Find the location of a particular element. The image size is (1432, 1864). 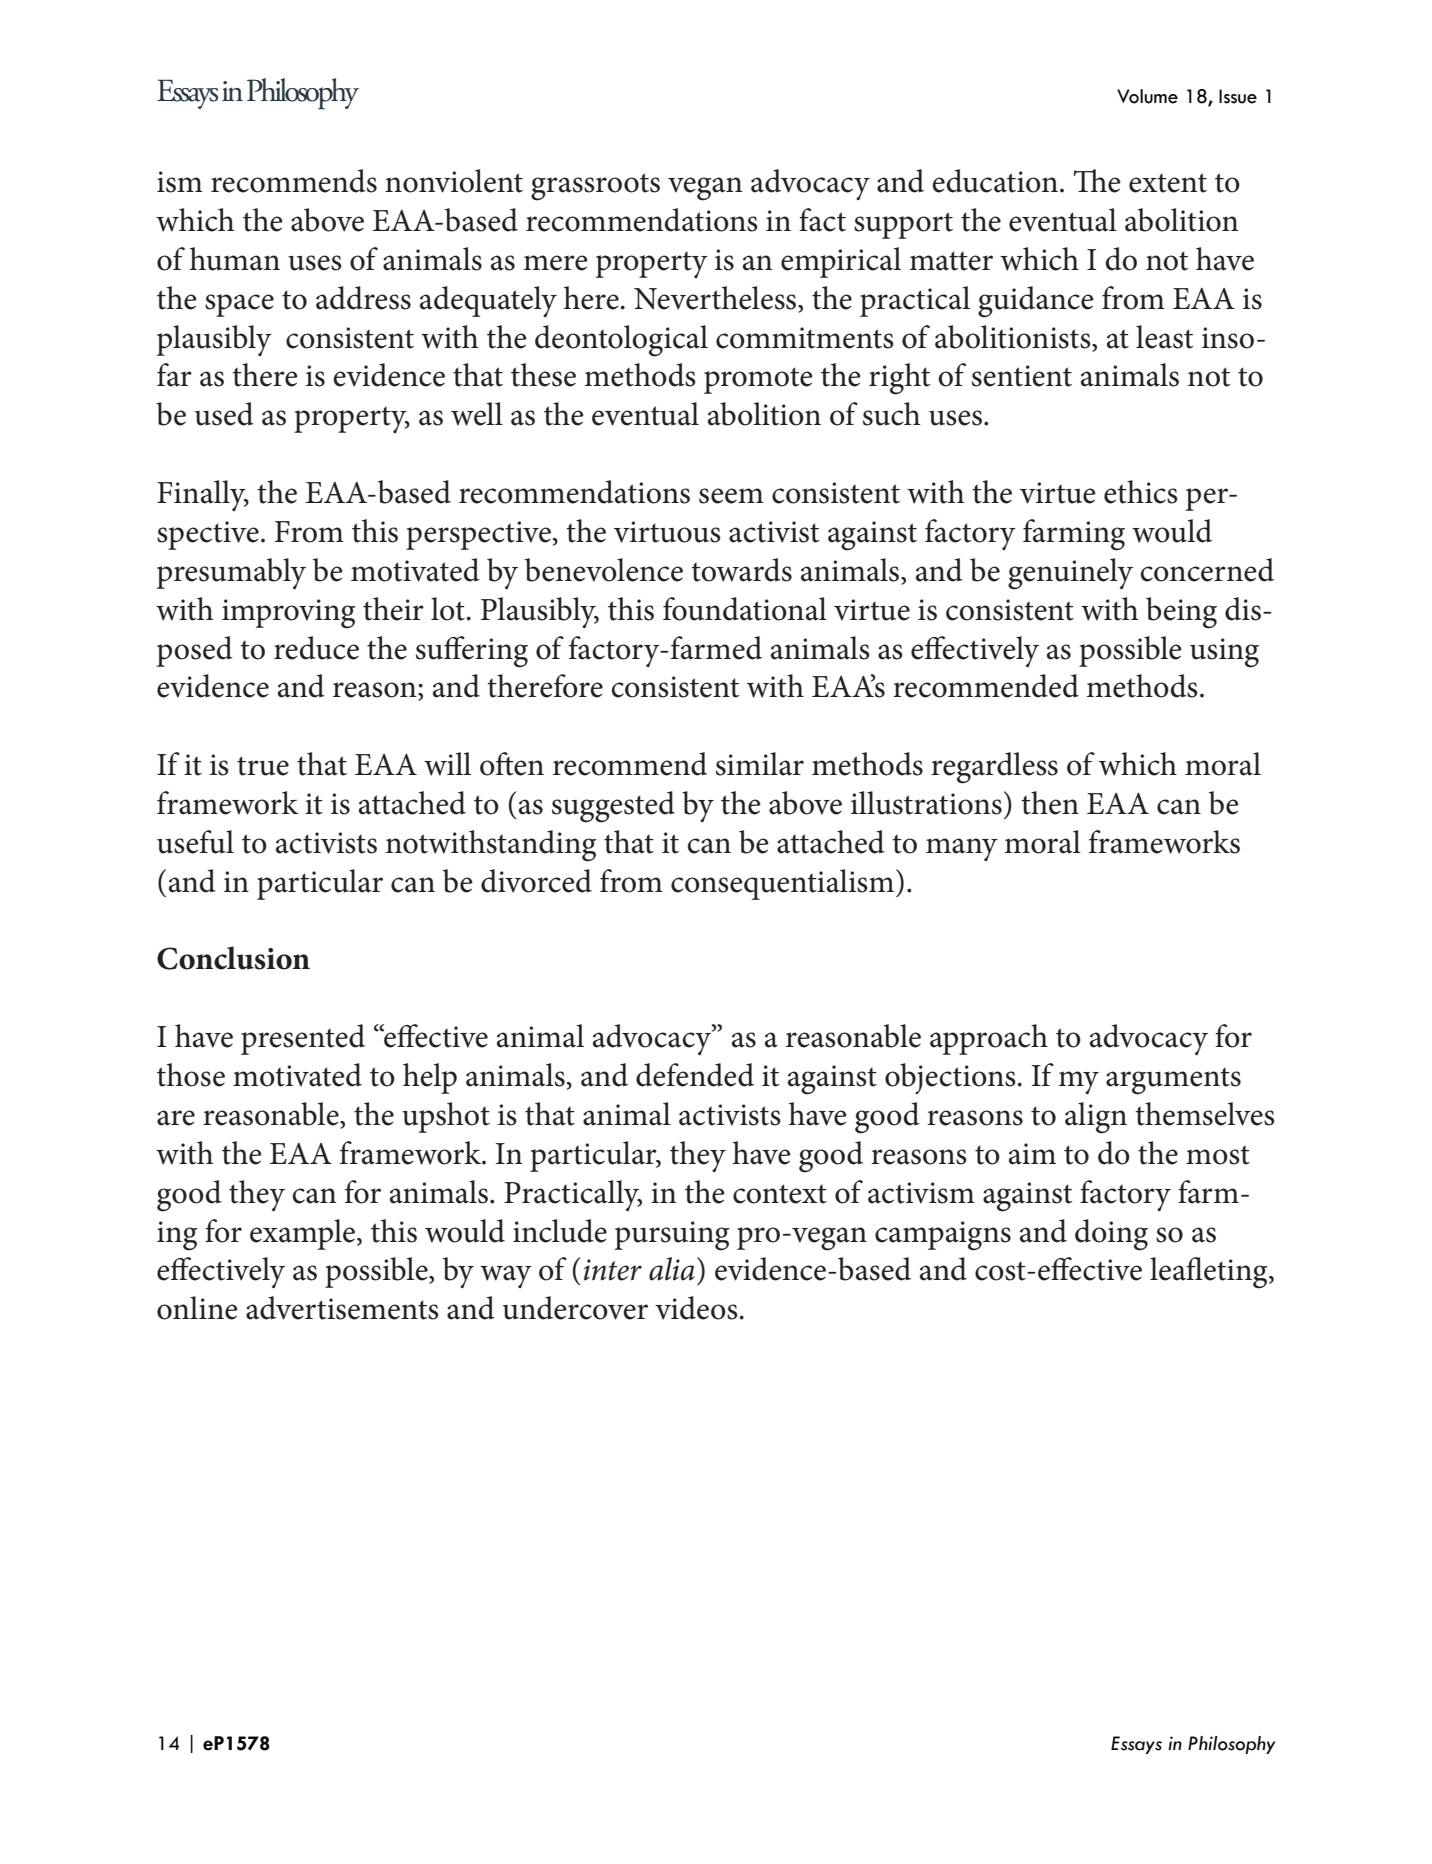

used is located at coordinates (224, 414).
